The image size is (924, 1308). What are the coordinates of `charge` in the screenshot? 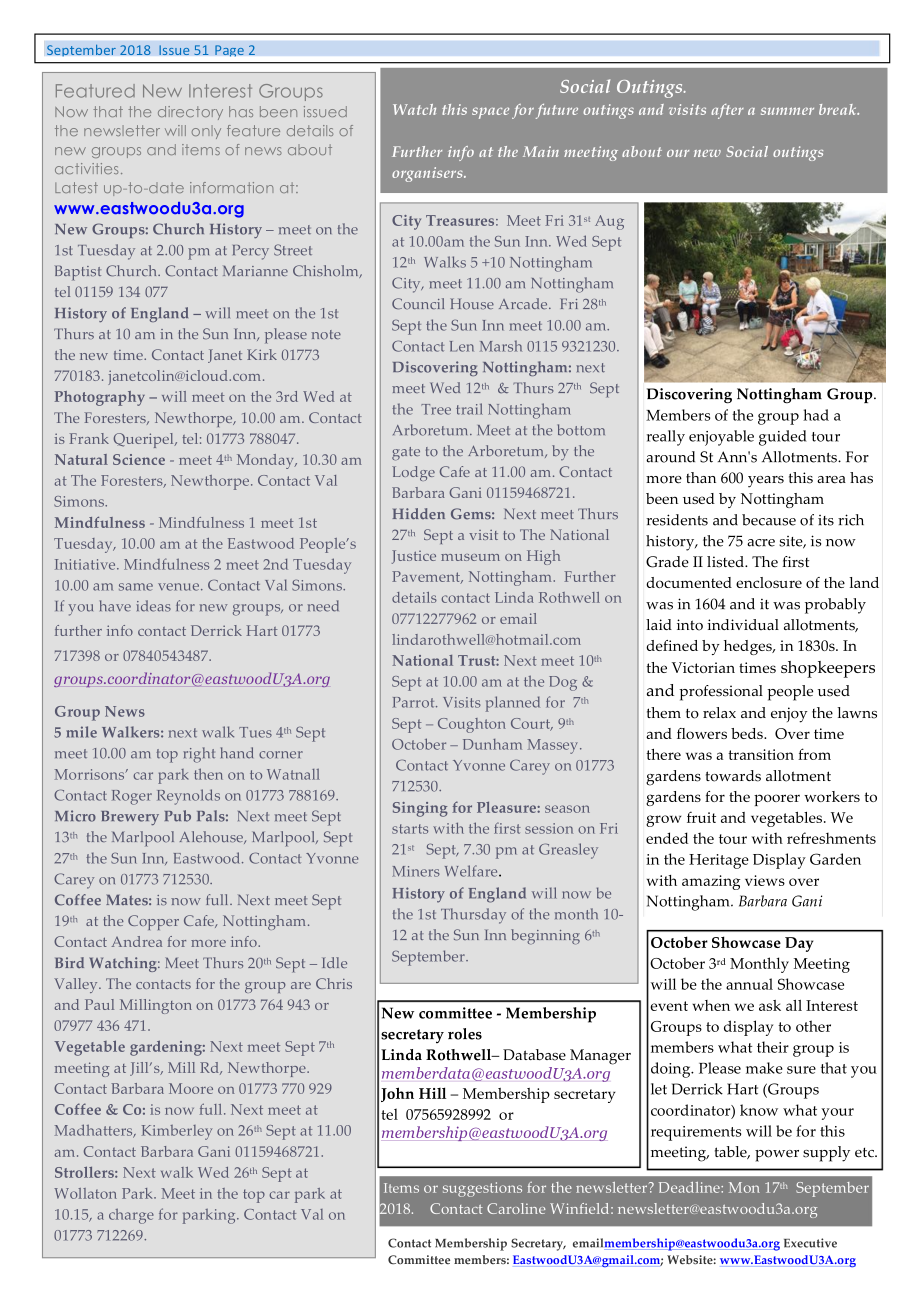 It's located at (131, 1216).
